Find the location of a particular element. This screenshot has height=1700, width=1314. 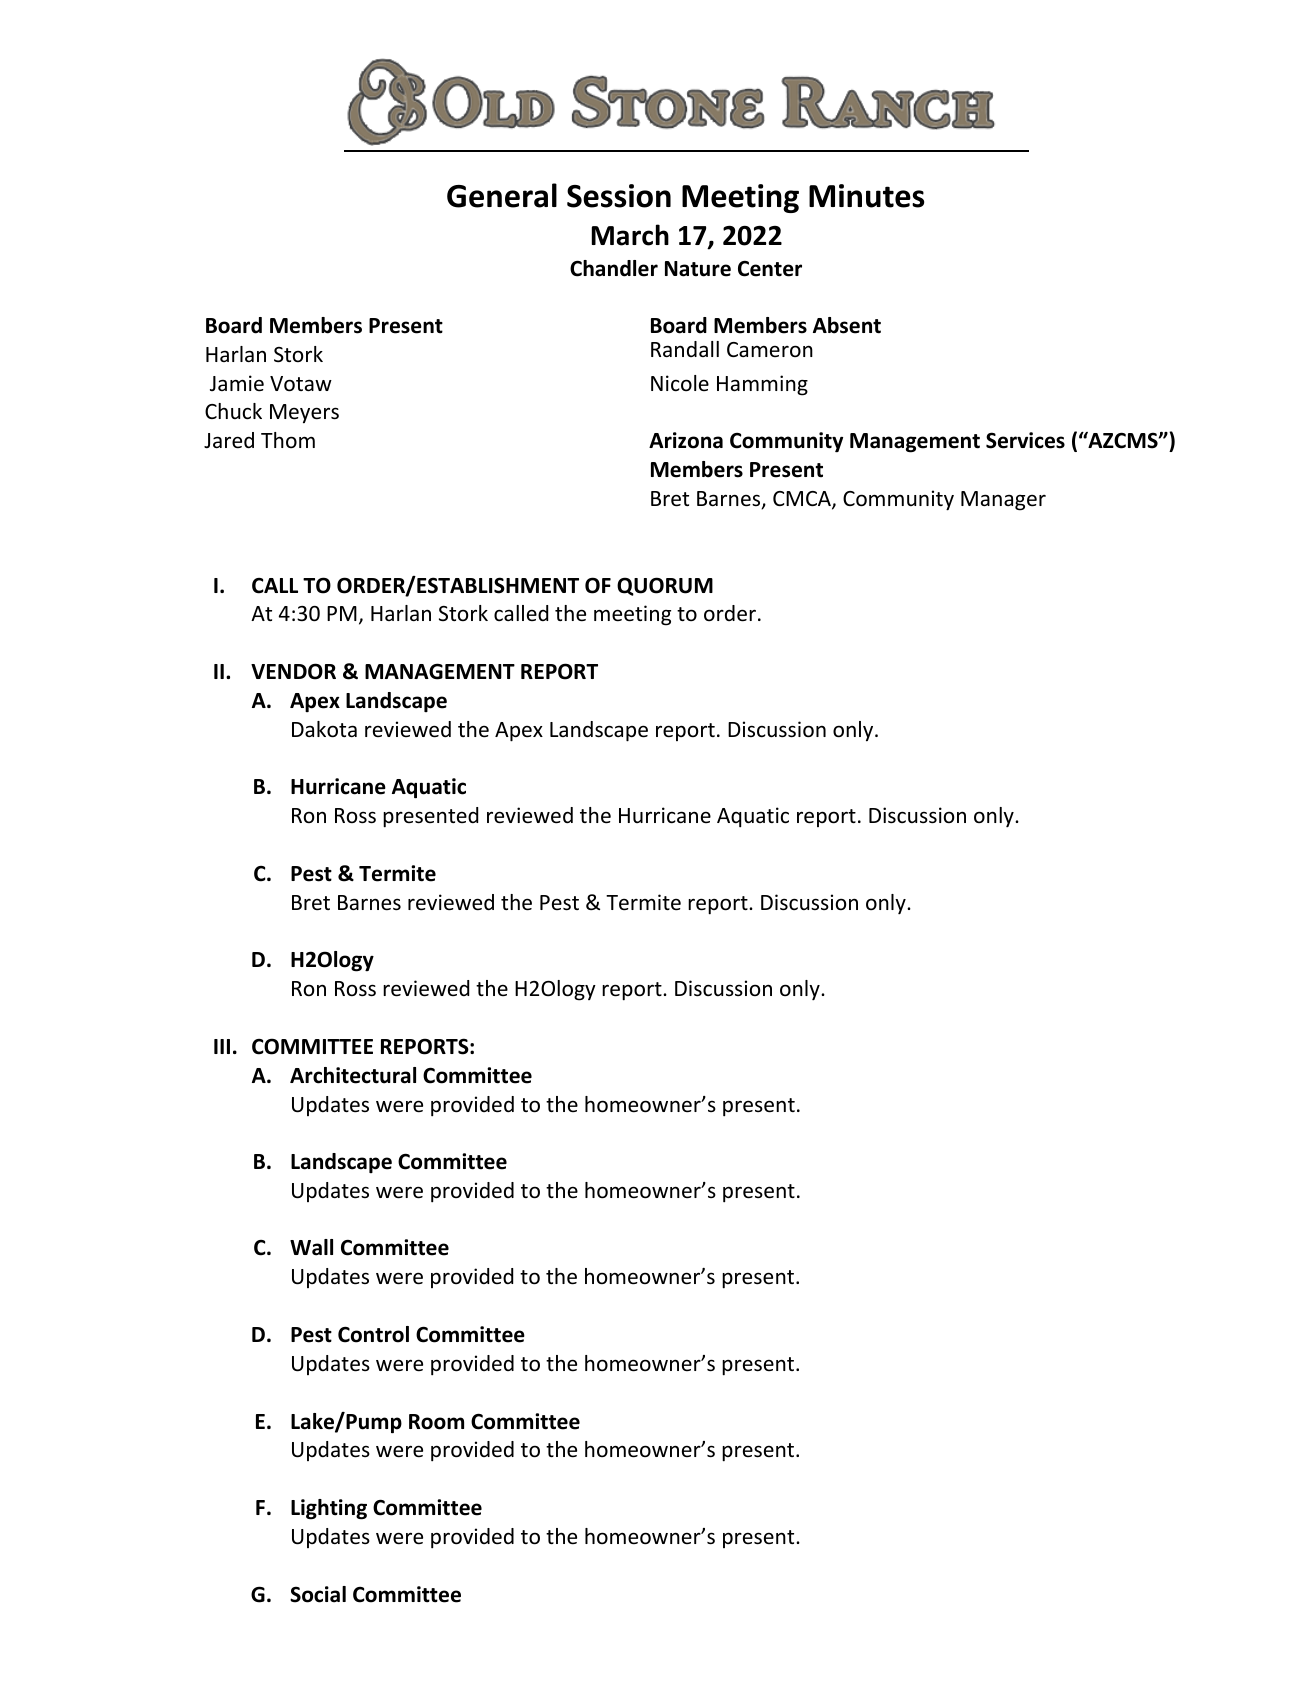

March is located at coordinates (630, 235).
